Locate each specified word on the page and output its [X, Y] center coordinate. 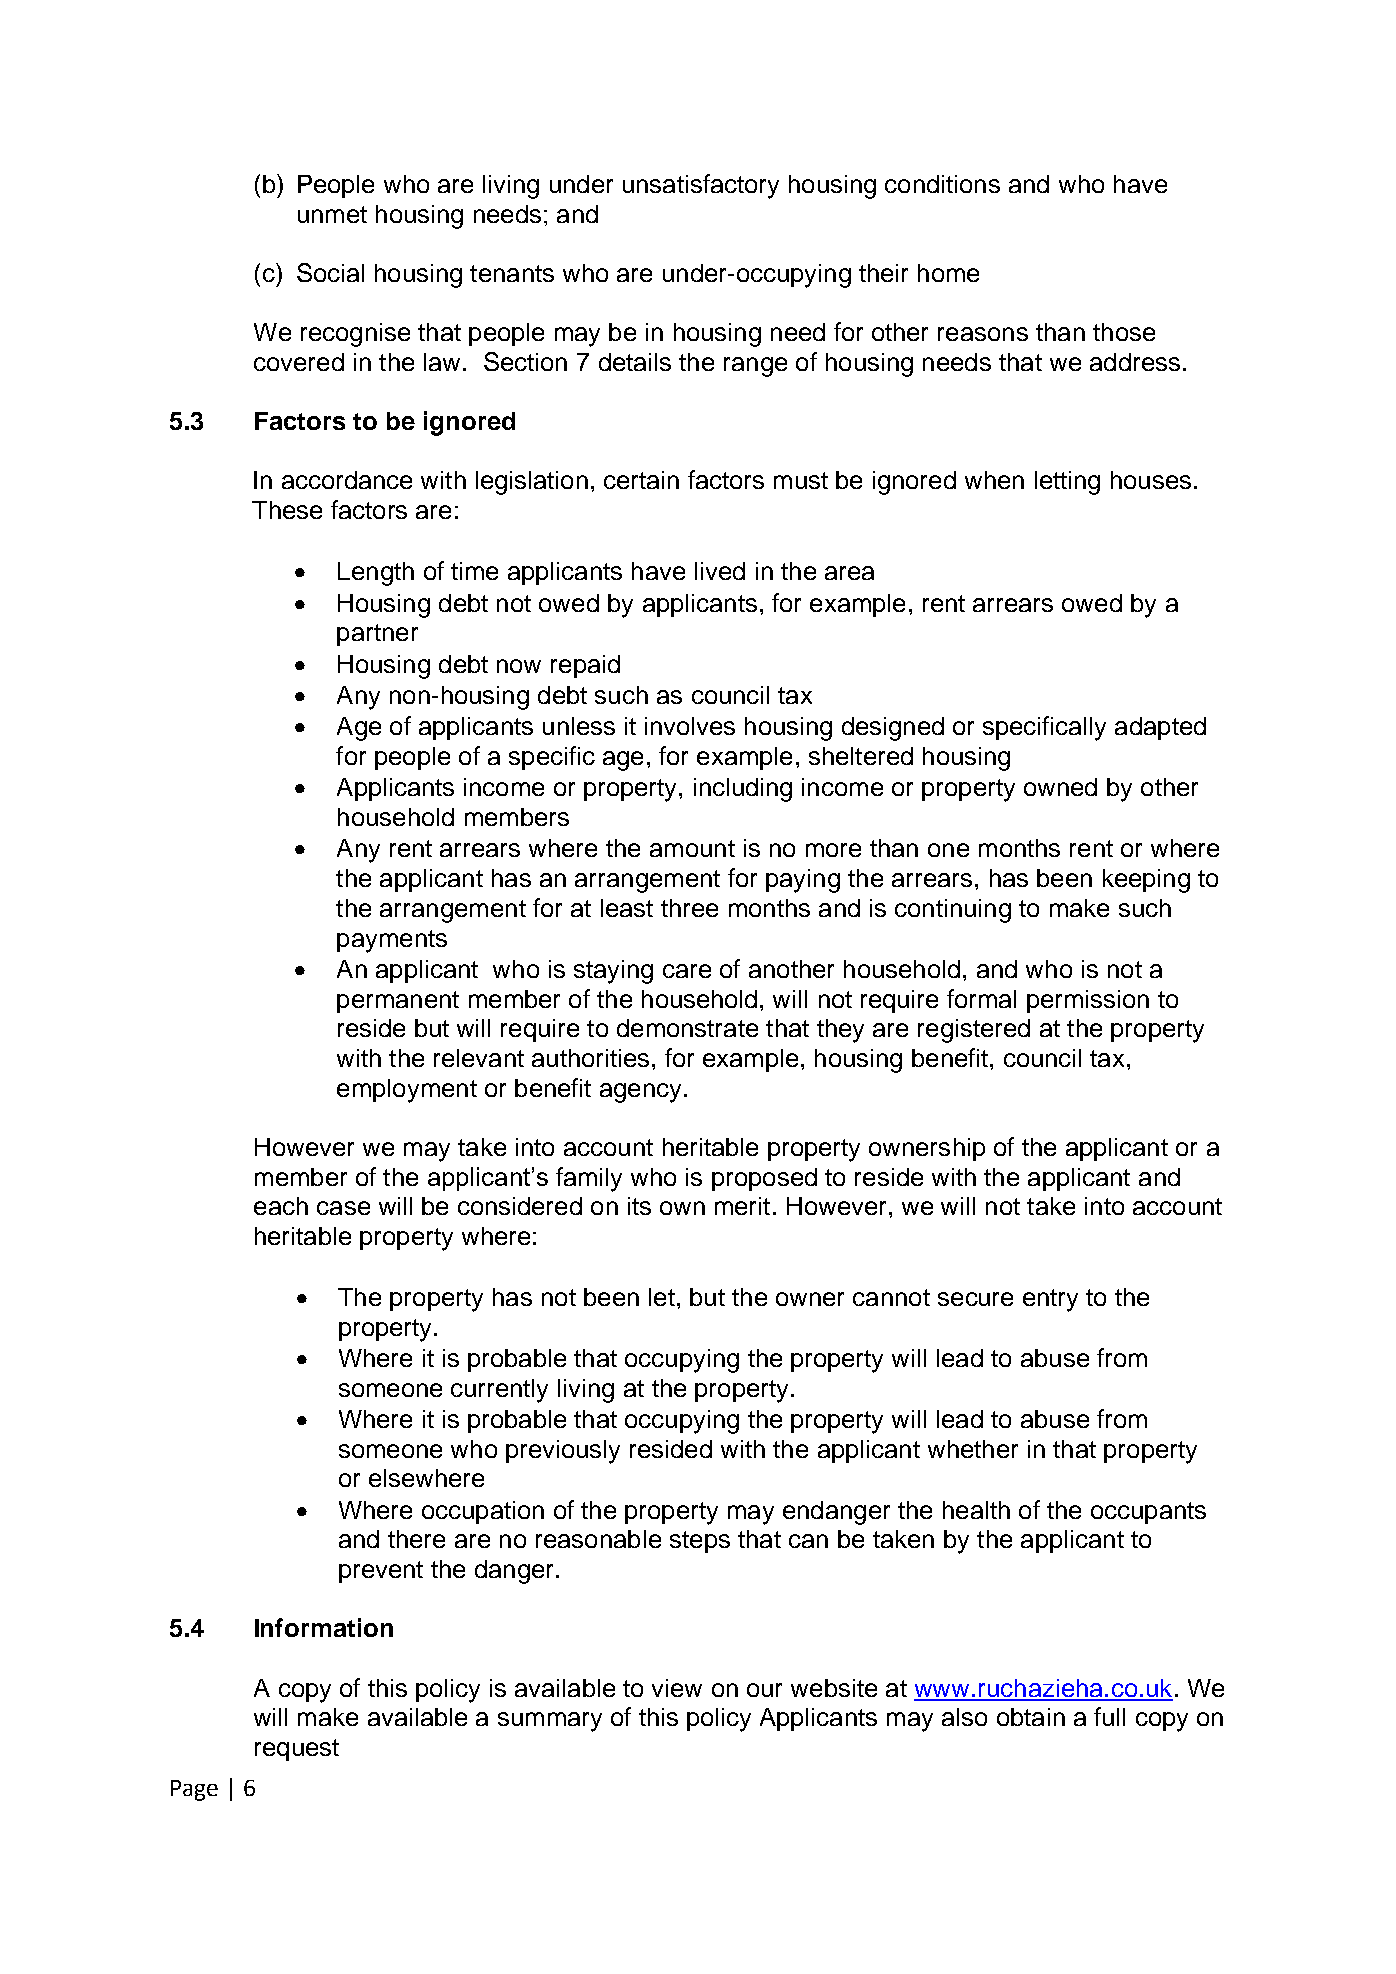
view [677, 1688]
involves [690, 726]
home [948, 273]
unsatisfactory [701, 186]
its [639, 1206]
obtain [1031, 1717]
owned [1060, 787]
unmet [332, 214]
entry [1050, 1300]
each [281, 1206]
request [297, 1750]
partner [377, 635]
